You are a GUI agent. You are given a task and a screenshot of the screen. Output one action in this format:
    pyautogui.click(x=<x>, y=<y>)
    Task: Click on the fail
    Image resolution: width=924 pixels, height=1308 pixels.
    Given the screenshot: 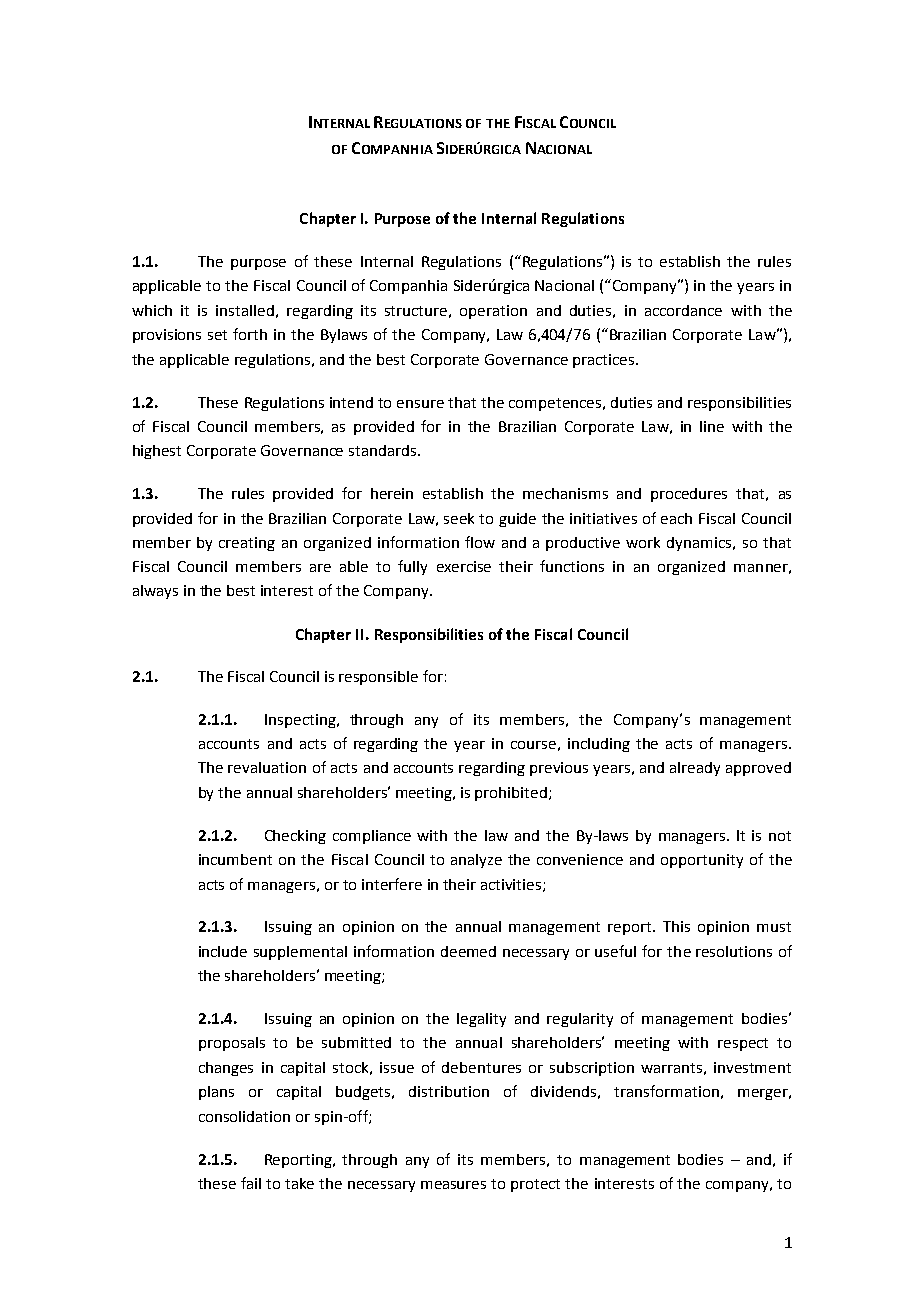 What is the action you would take?
    pyautogui.click(x=251, y=1183)
